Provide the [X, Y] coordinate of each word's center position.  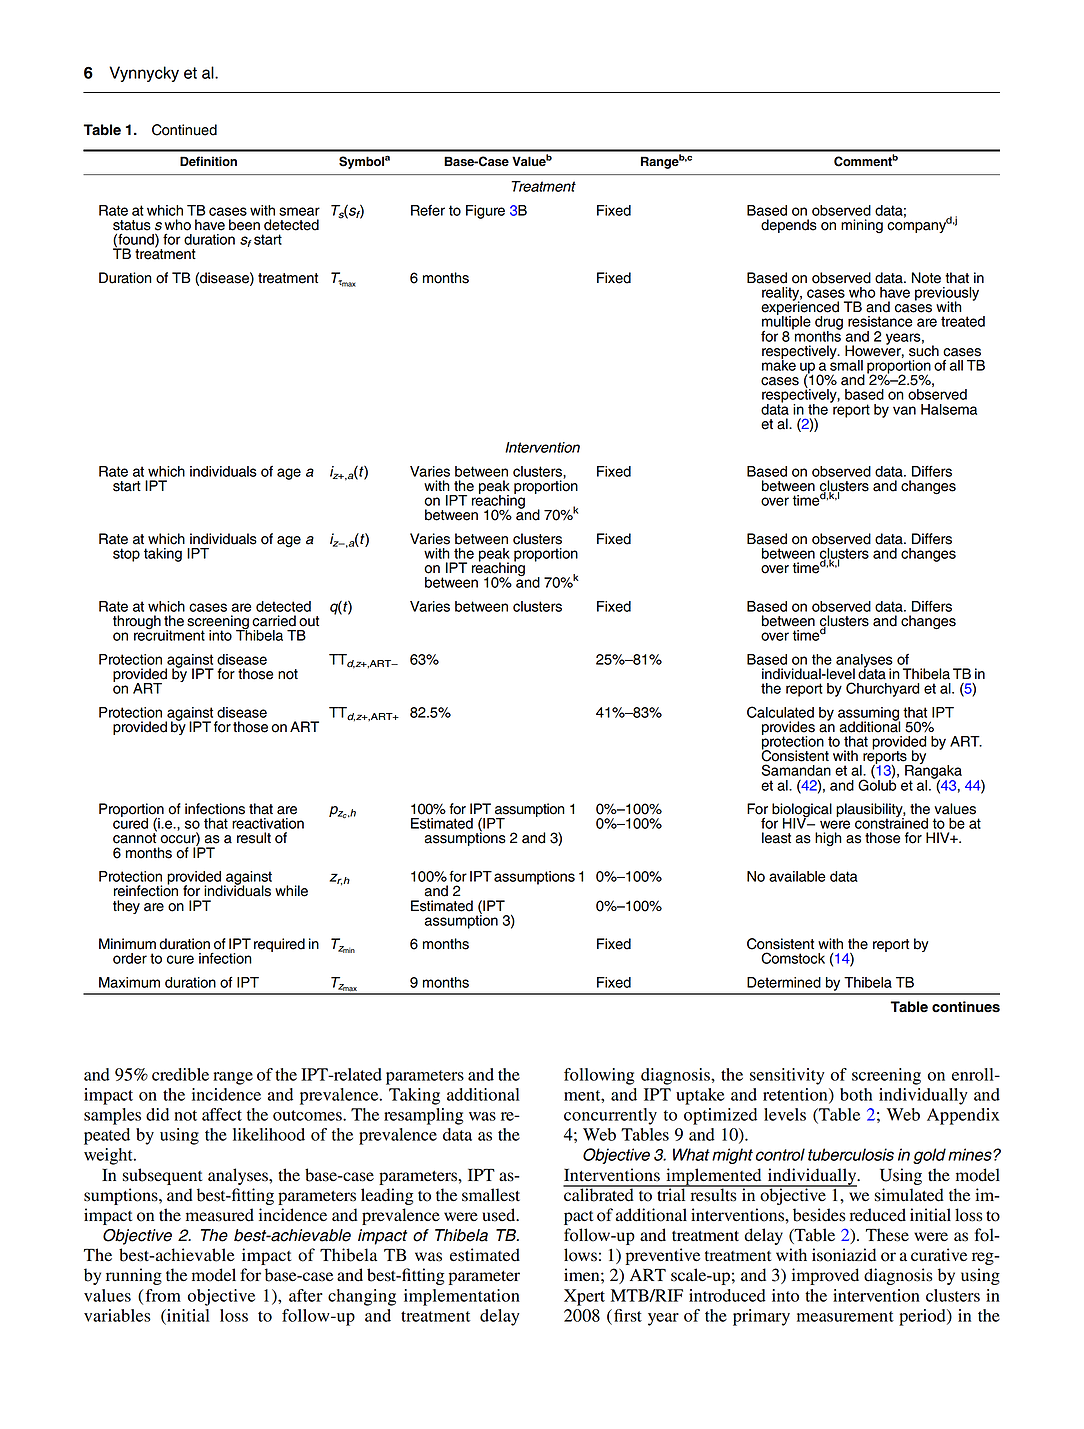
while [291, 891]
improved [825, 1276]
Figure [485, 212]
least [776, 838]
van [904, 410]
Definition [208, 161]
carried [274, 621]
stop [126, 555]
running [134, 1276]
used [500, 1215]
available [797, 876]
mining [862, 226]
